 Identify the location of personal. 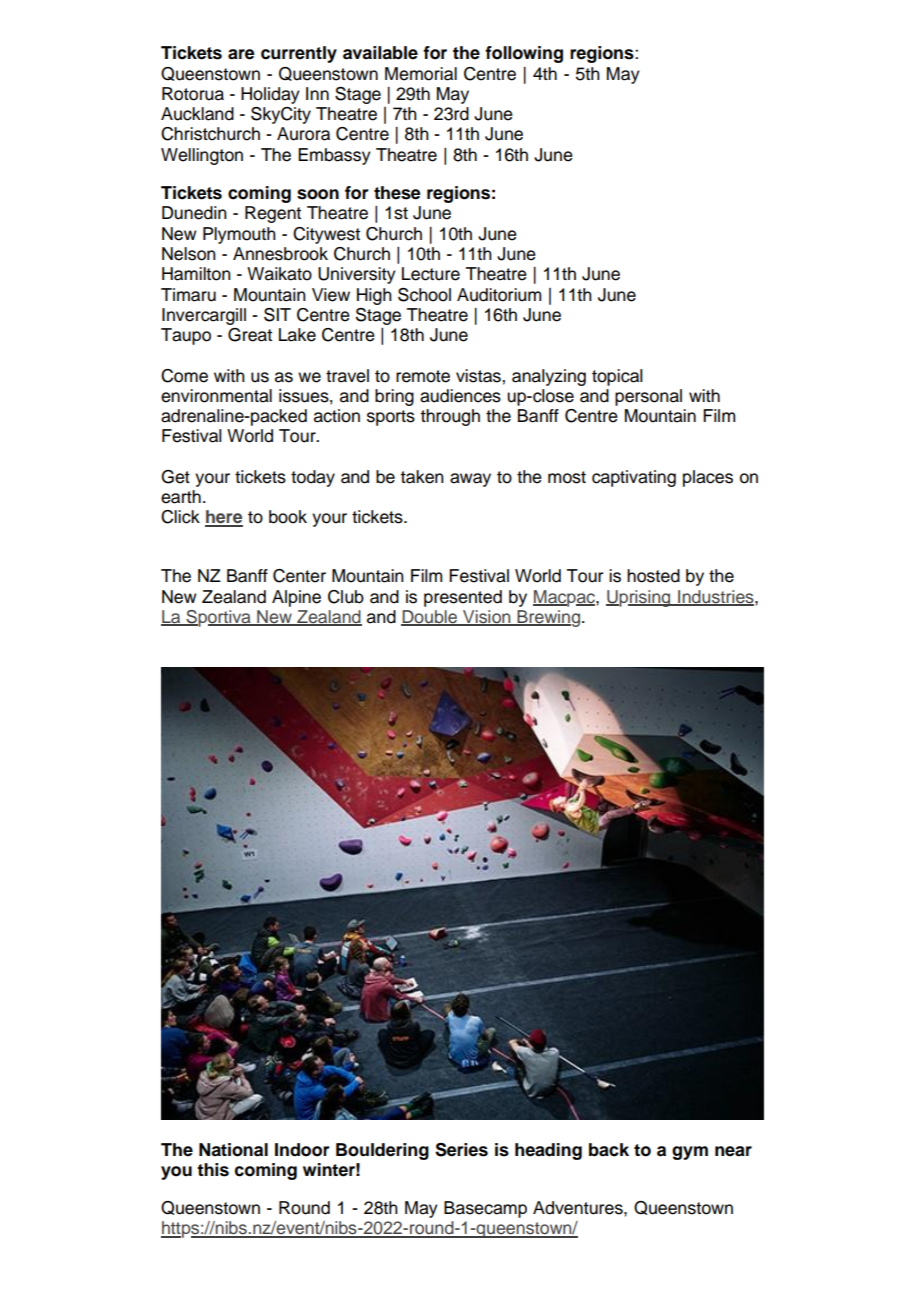
(648, 397).
